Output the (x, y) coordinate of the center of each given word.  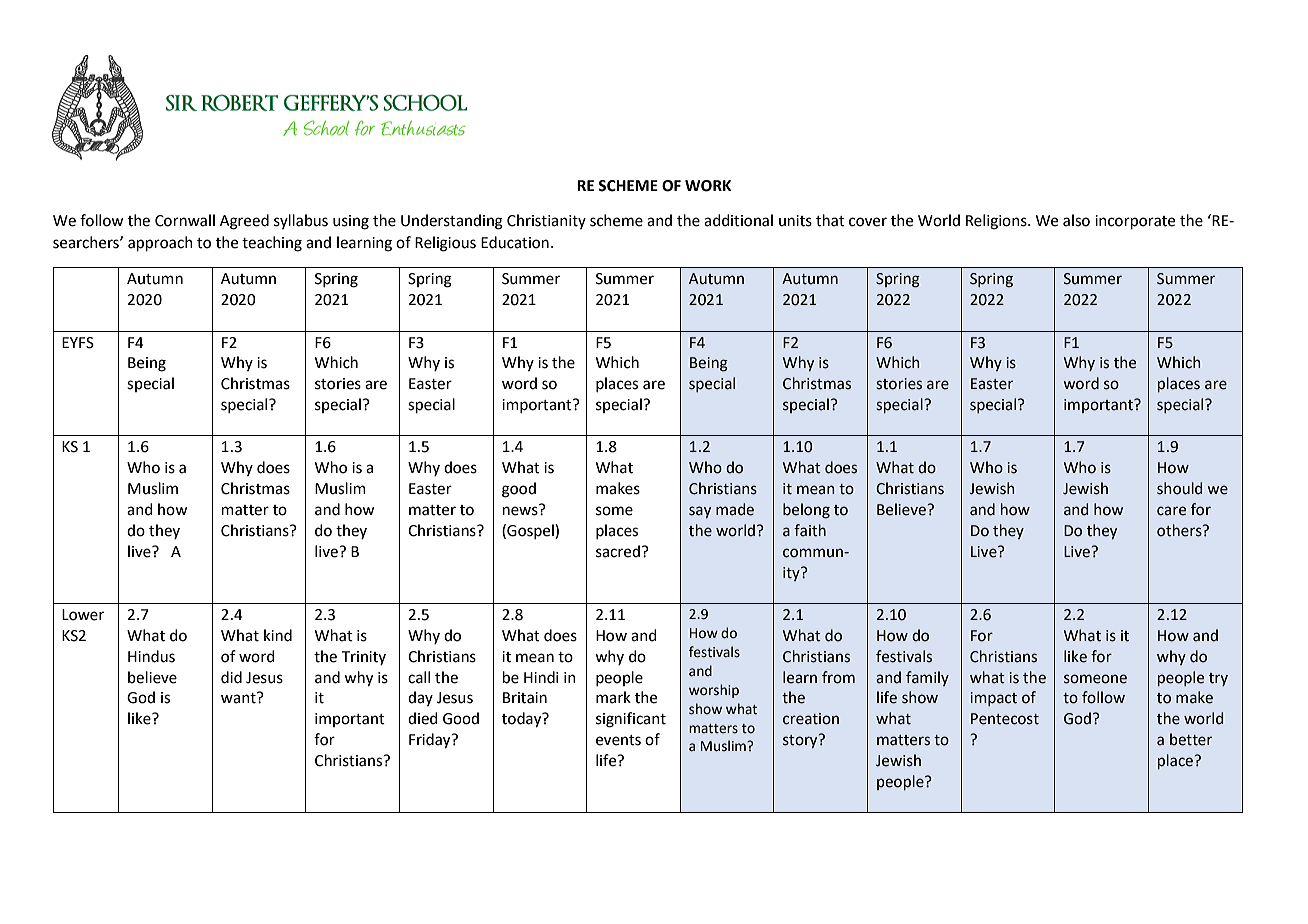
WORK (708, 186)
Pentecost (1005, 719)
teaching (272, 244)
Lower (83, 615)
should (1179, 488)
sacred (618, 551)
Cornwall (185, 220)
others (1180, 530)
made (735, 509)
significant (631, 720)
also (1076, 220)
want (239, 698)
